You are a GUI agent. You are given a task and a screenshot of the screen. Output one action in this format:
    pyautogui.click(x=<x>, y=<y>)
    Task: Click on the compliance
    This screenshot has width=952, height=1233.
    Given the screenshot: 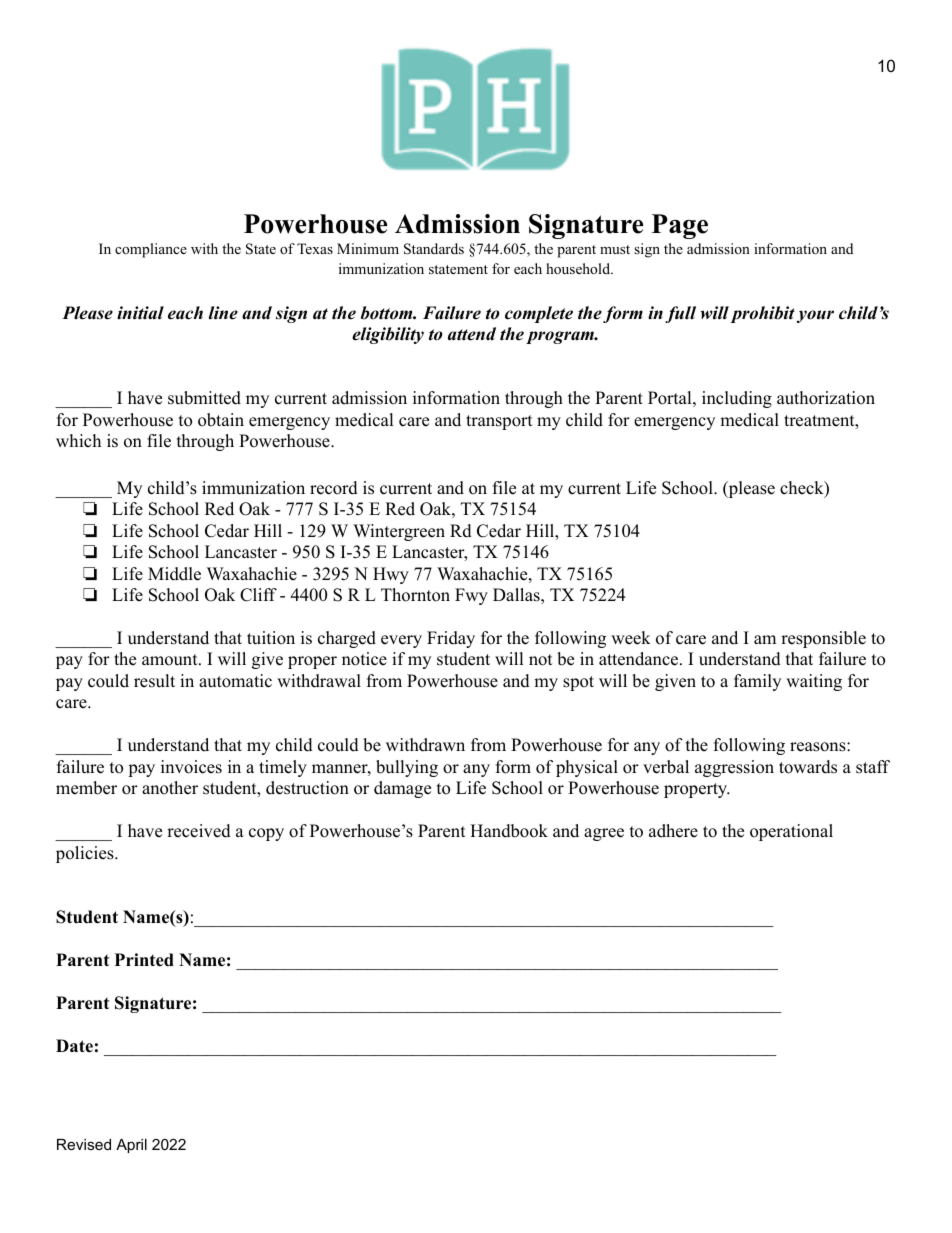 What is the action you would take?
    pyautogui.click(x=151, y=250)
